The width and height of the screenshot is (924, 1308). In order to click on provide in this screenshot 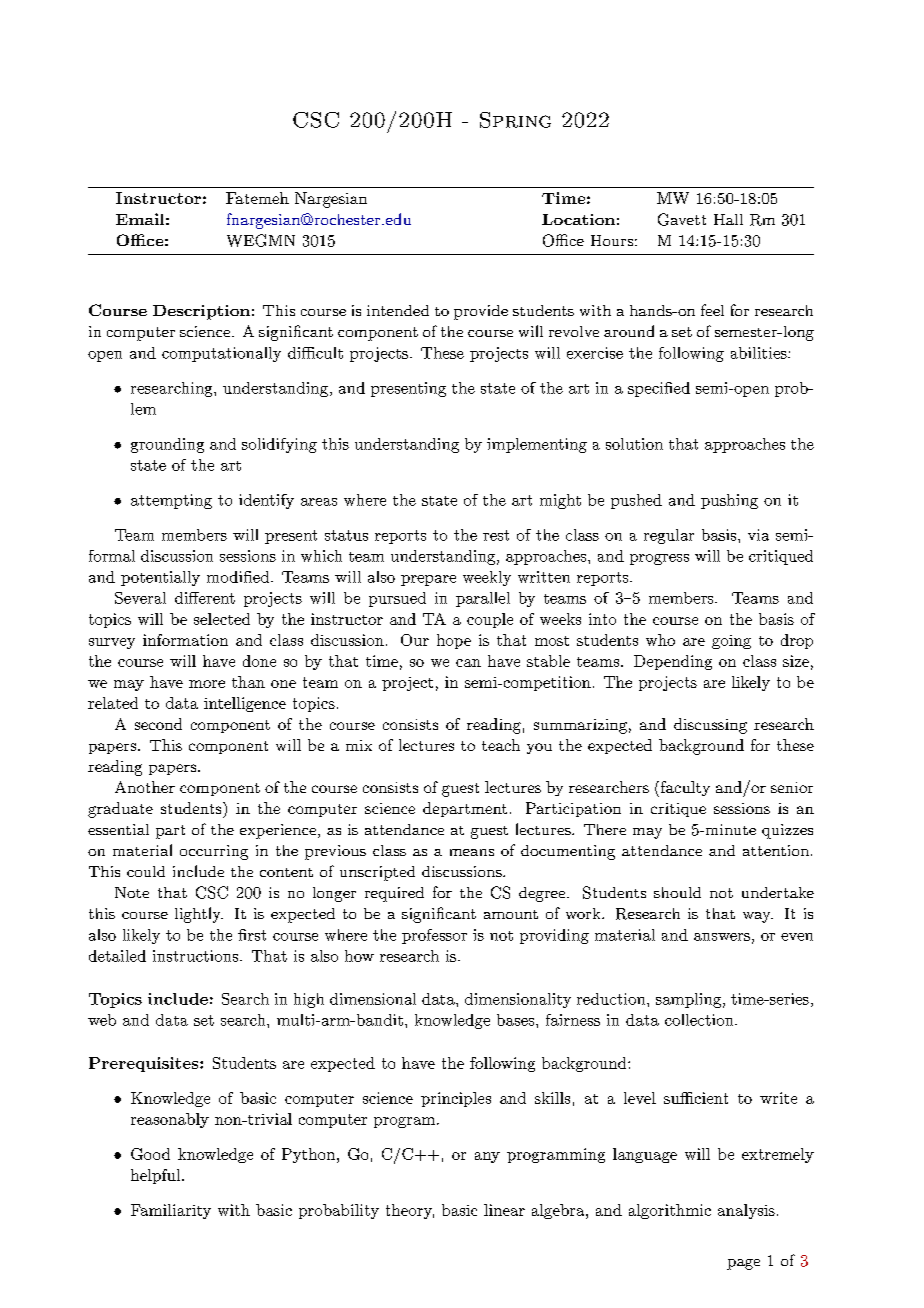, I will do `click(481, 312)`.
